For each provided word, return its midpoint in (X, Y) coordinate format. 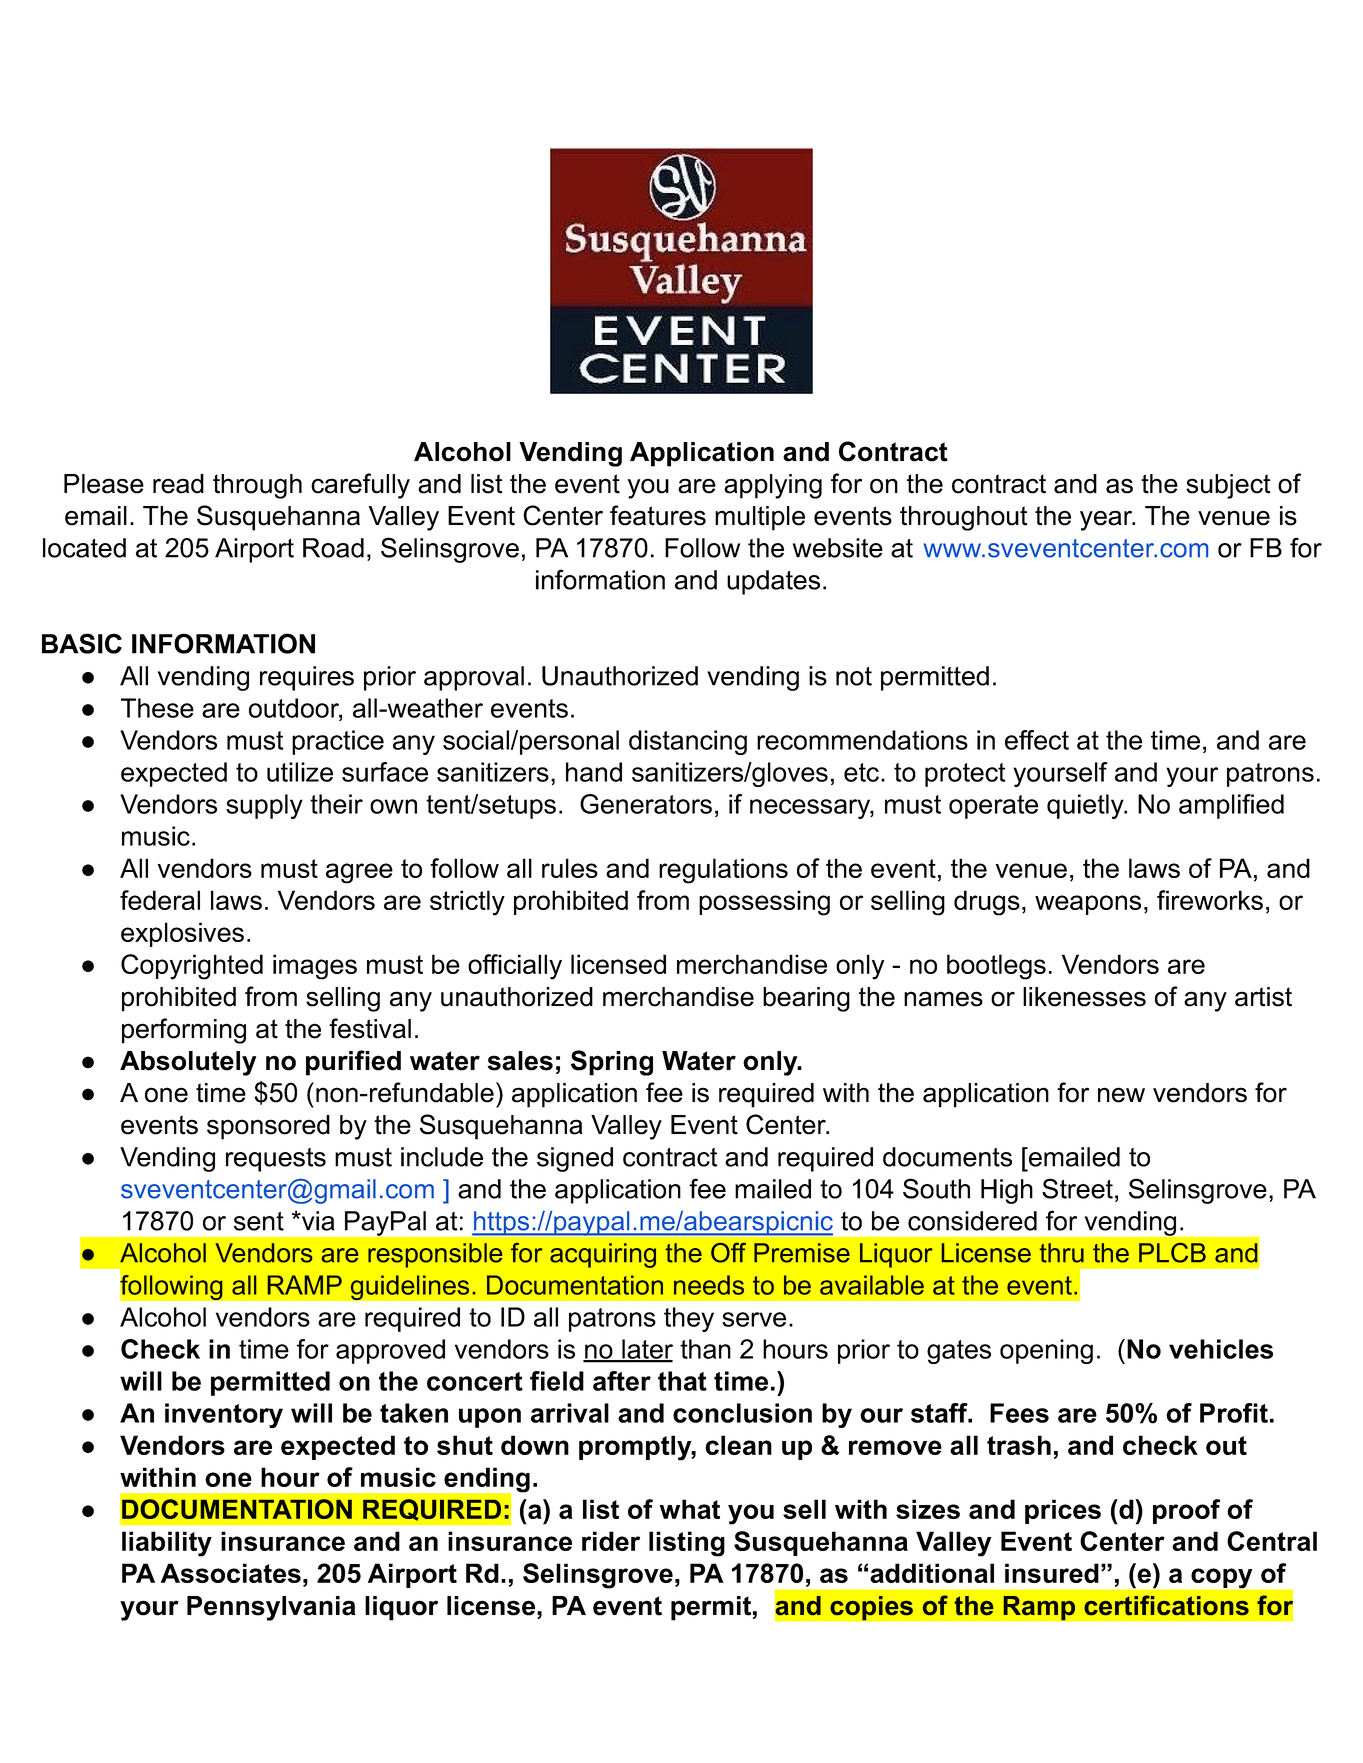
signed (575, 1159)
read (178, 484)
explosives (182, 934)
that (682, 1381)
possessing (764, 903)
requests (276, 1160)
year (1107, 520)
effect (1037, 740)
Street (1077, 1188)
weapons (1088, 905)
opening (1046, 1351)
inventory (224, 1415)
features (658, 515)
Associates (231, 1573)
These (157, 708)
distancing (688, 742)
